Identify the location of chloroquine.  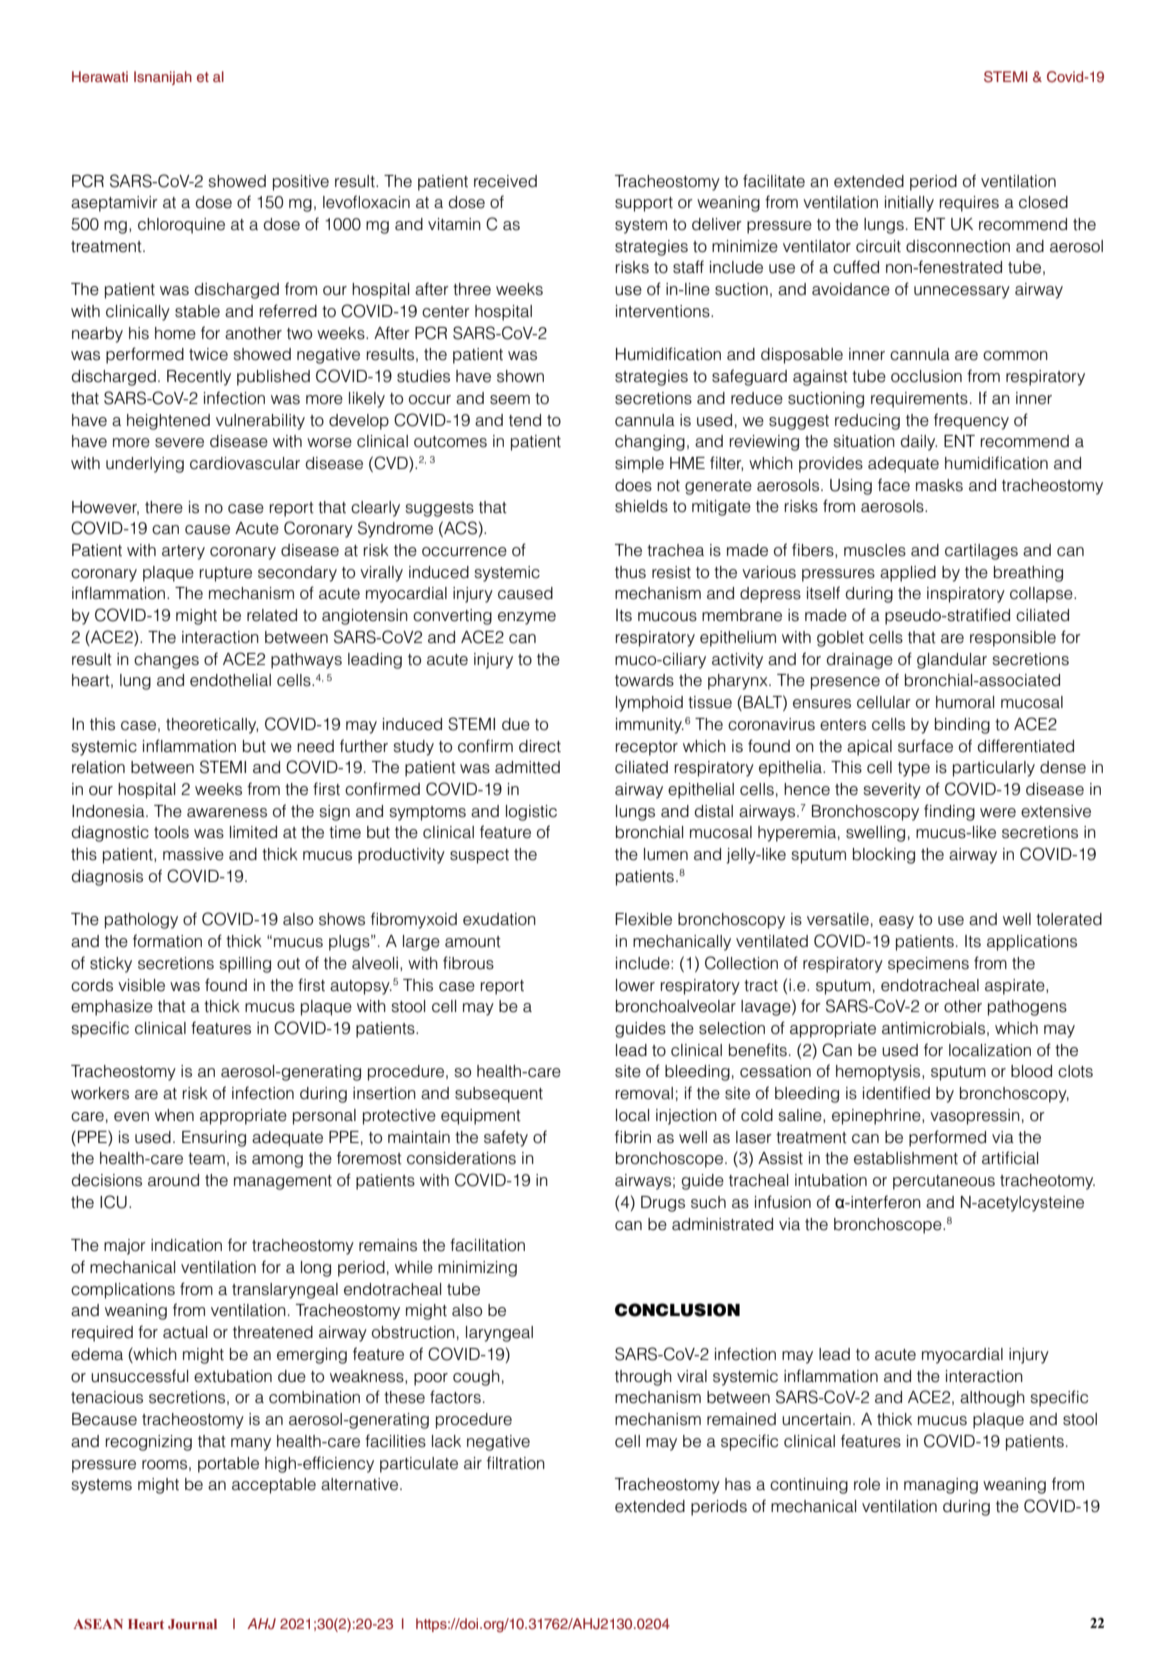
(181, 226).
